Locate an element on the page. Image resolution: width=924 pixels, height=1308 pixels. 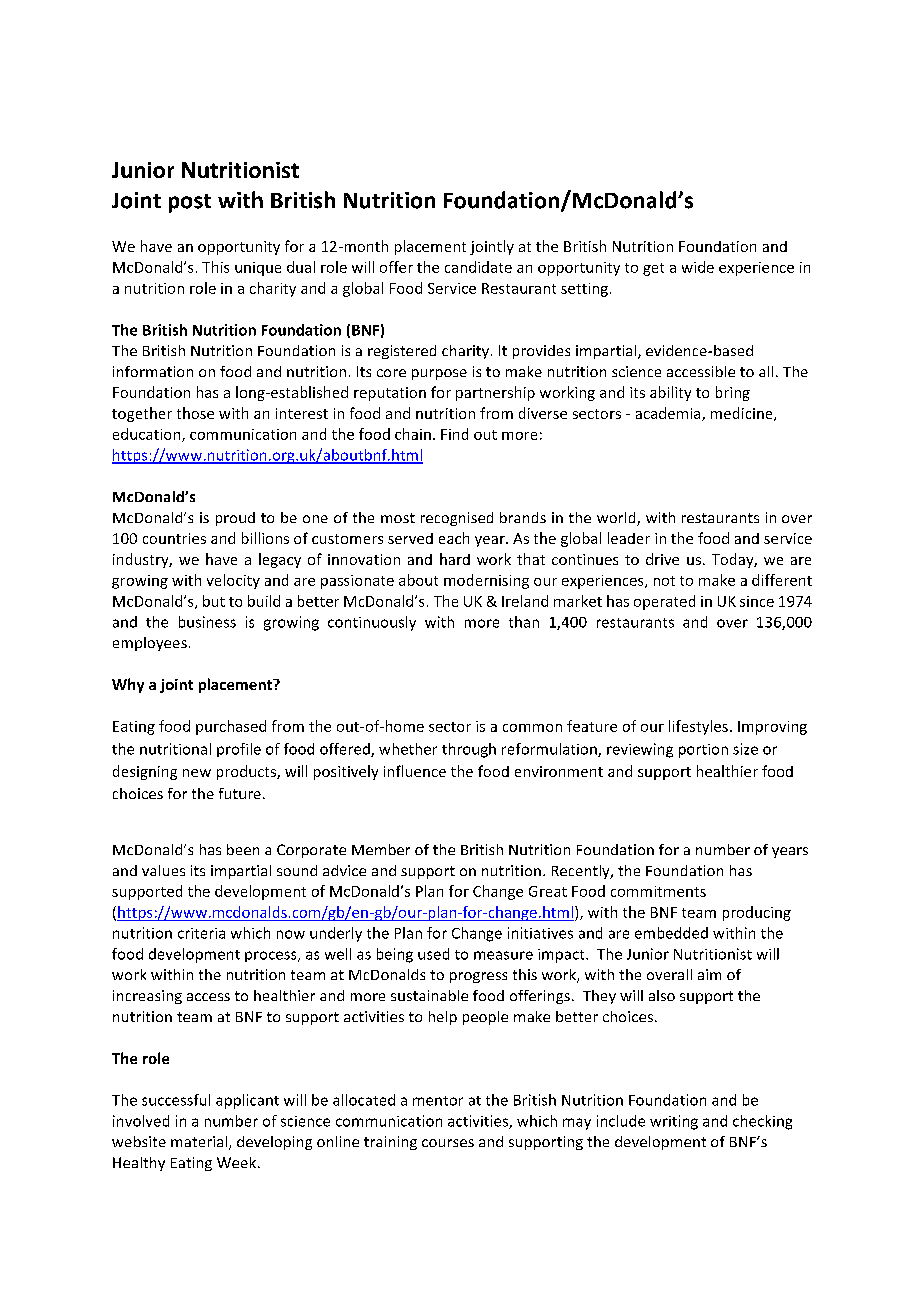
used is located at coordinates (433, 954).
